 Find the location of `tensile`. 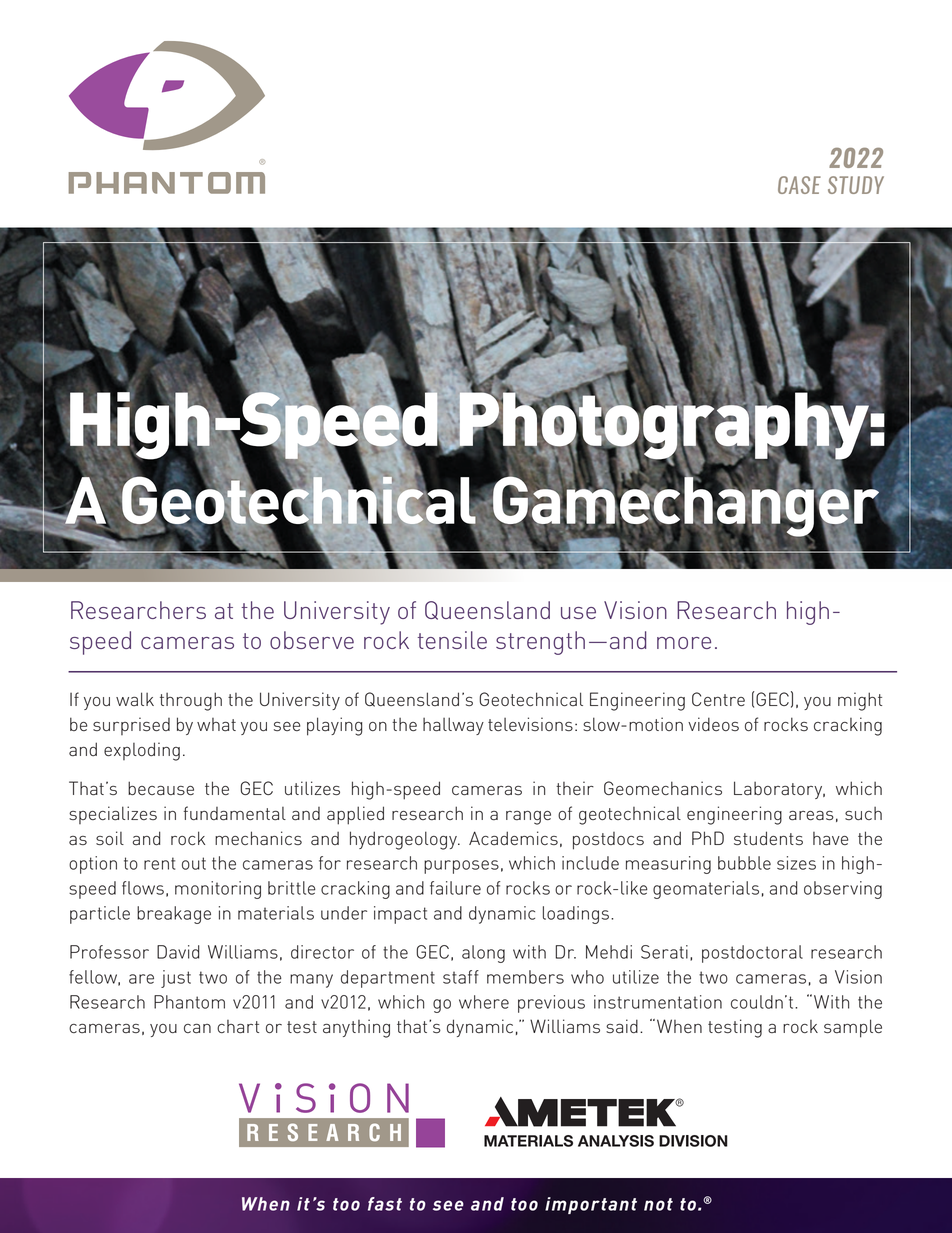

tensile is located at coordinates (452, 640).
